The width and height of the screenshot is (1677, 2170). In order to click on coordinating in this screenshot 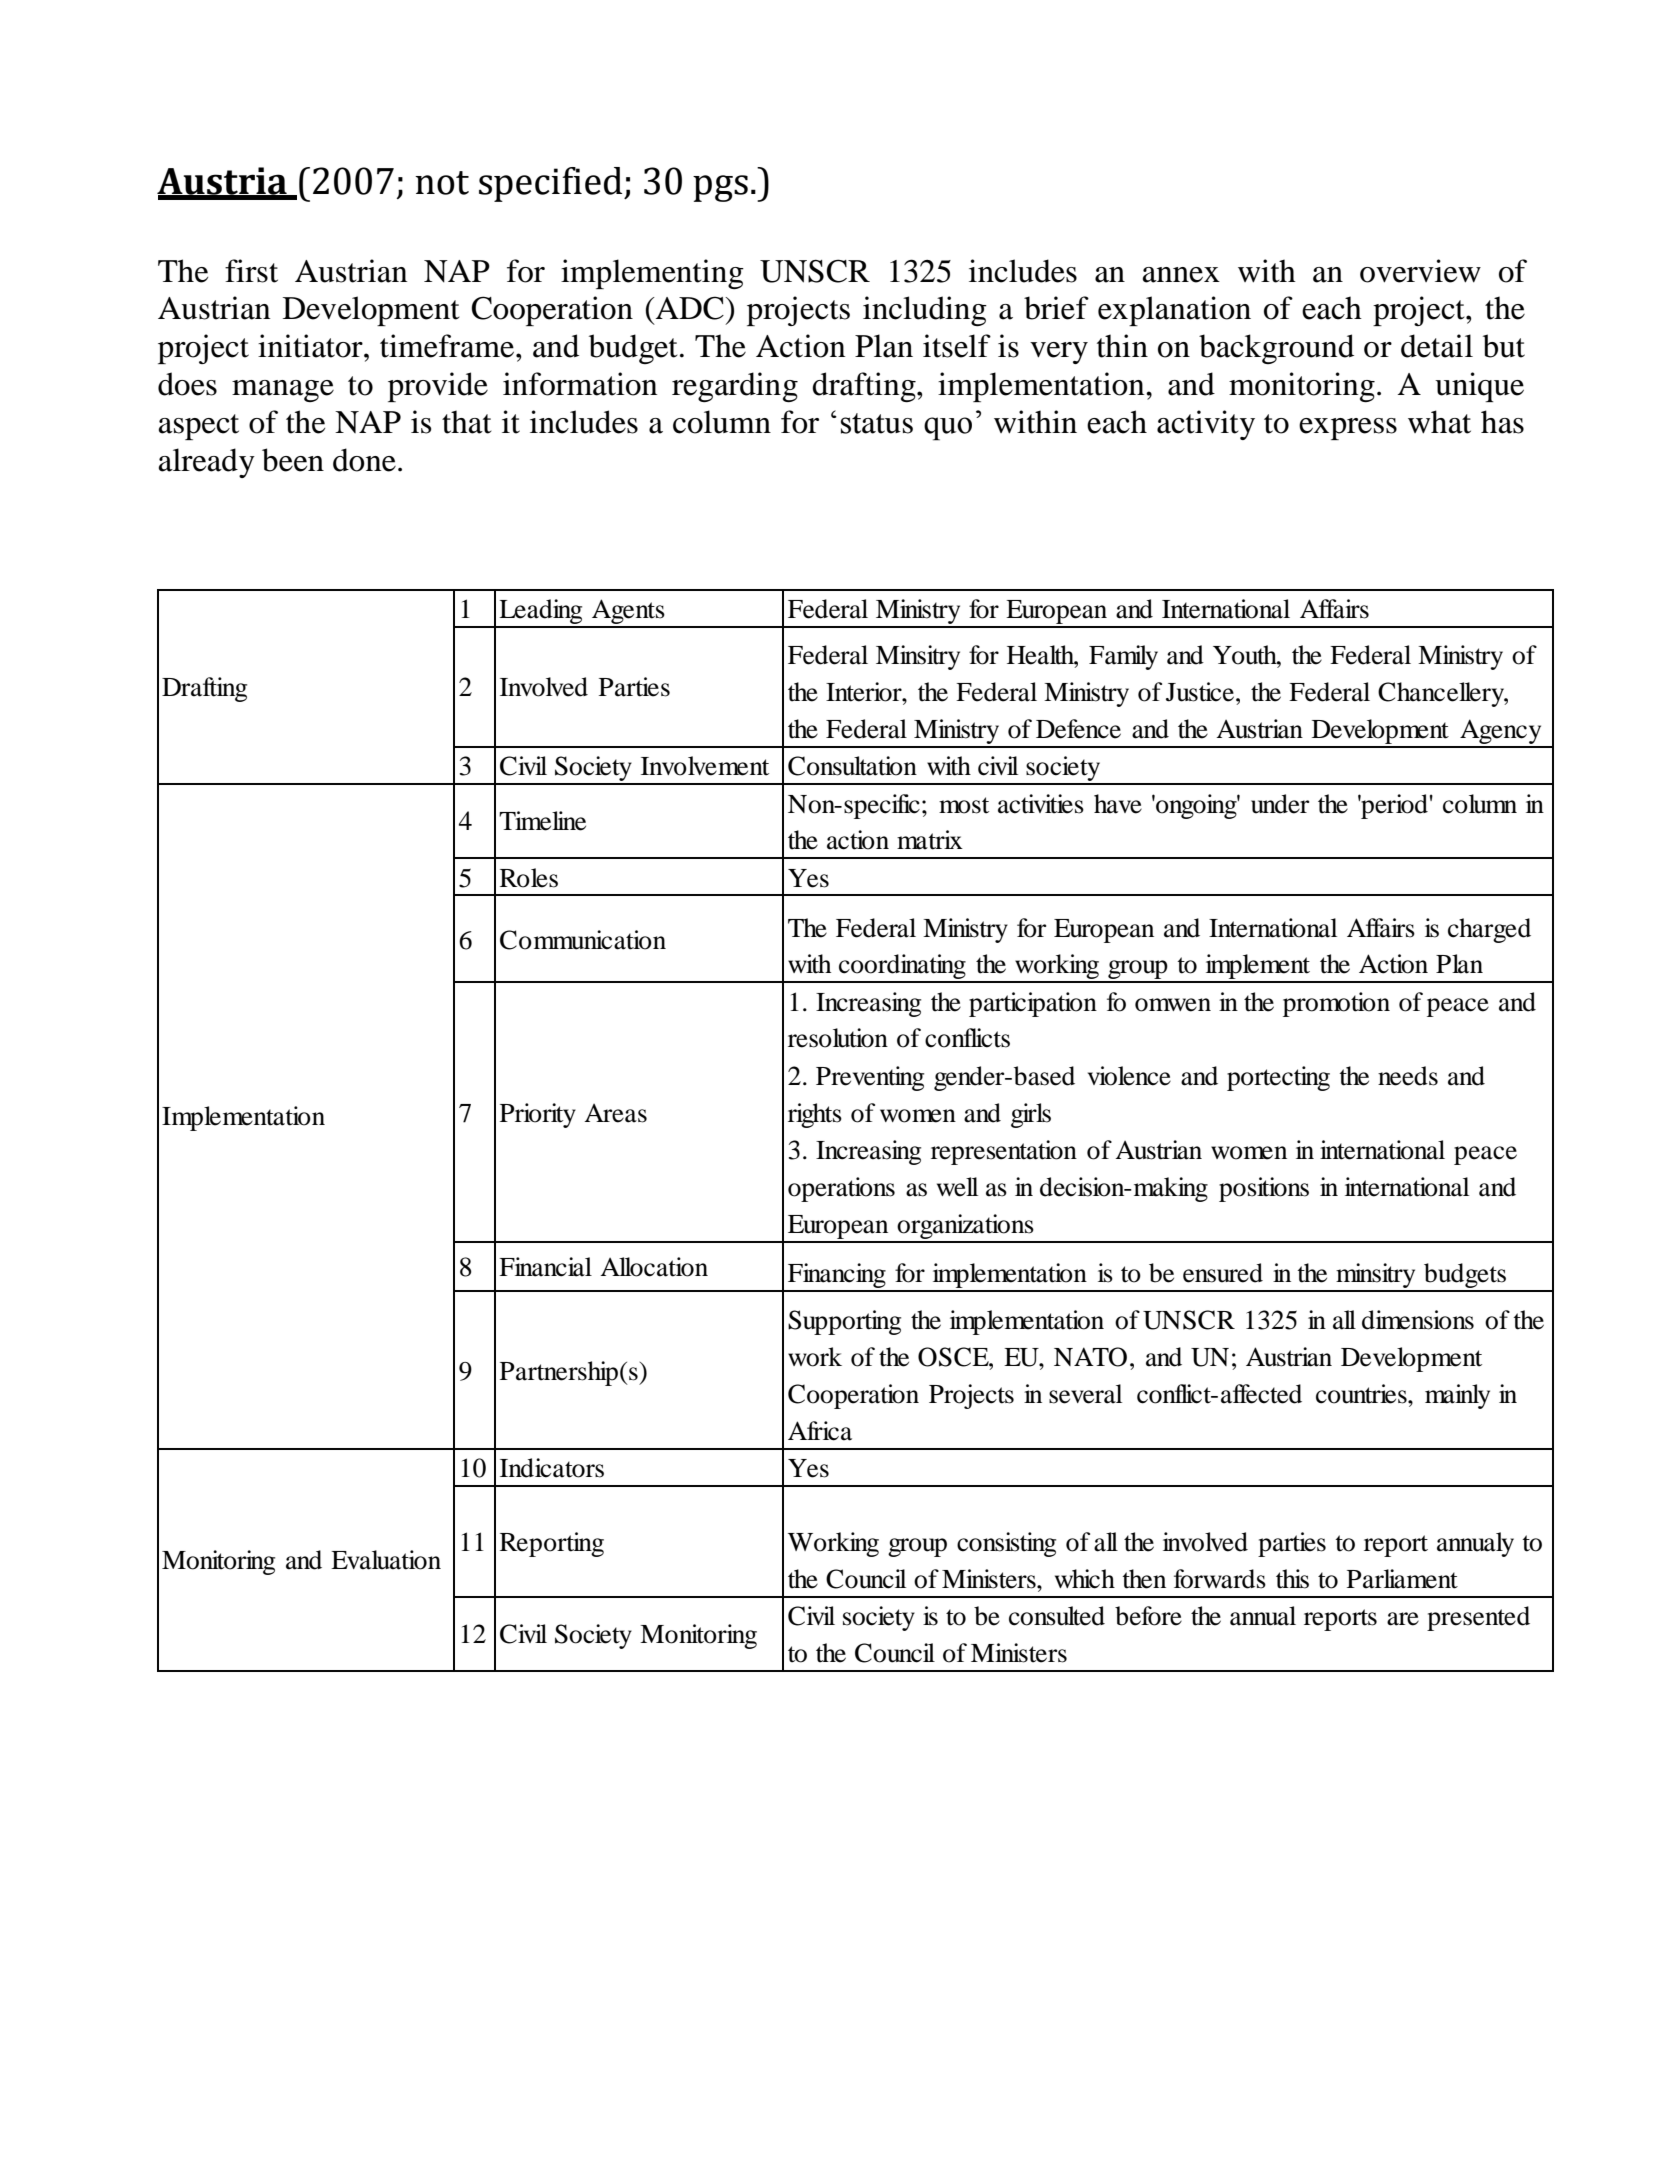, I will do `click(902, 968)`.
